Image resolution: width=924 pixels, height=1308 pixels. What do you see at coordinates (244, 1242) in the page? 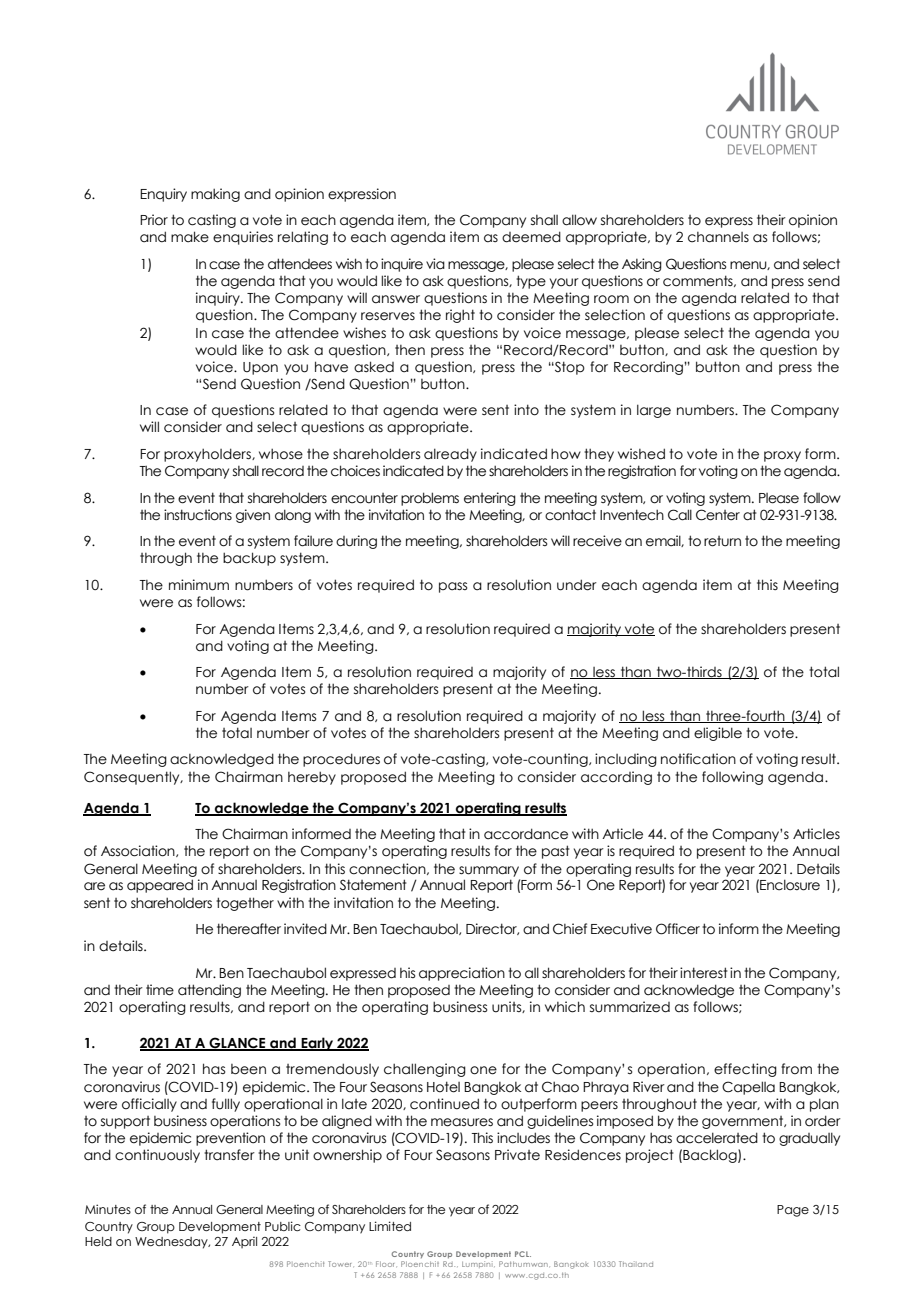
I see `April` at bounding box center [244, 1242].
